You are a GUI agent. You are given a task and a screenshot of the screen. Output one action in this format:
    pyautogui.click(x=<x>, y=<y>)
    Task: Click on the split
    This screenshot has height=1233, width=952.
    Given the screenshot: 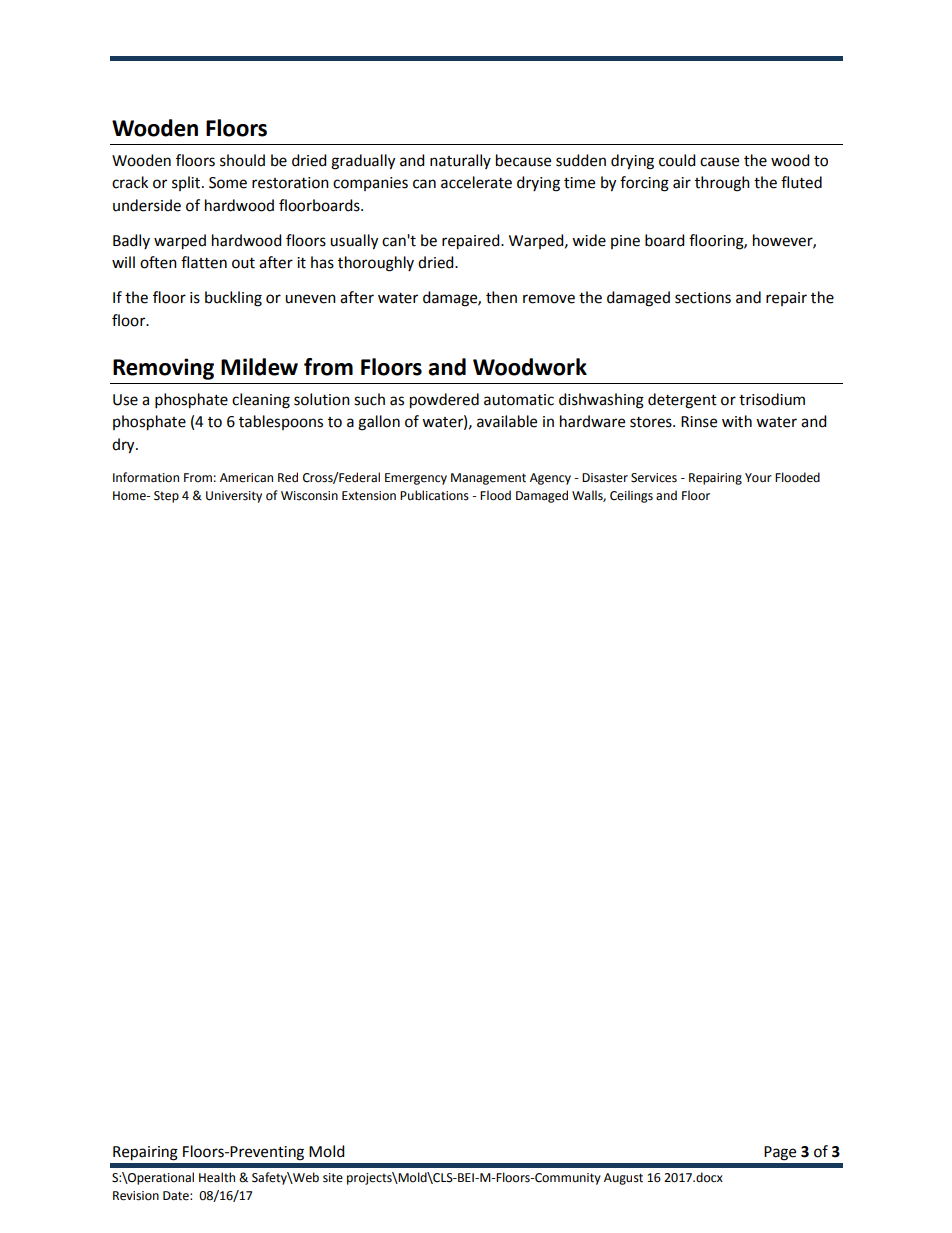 What is the action you would take?
    pyautogui.click(x=187, y=183)
